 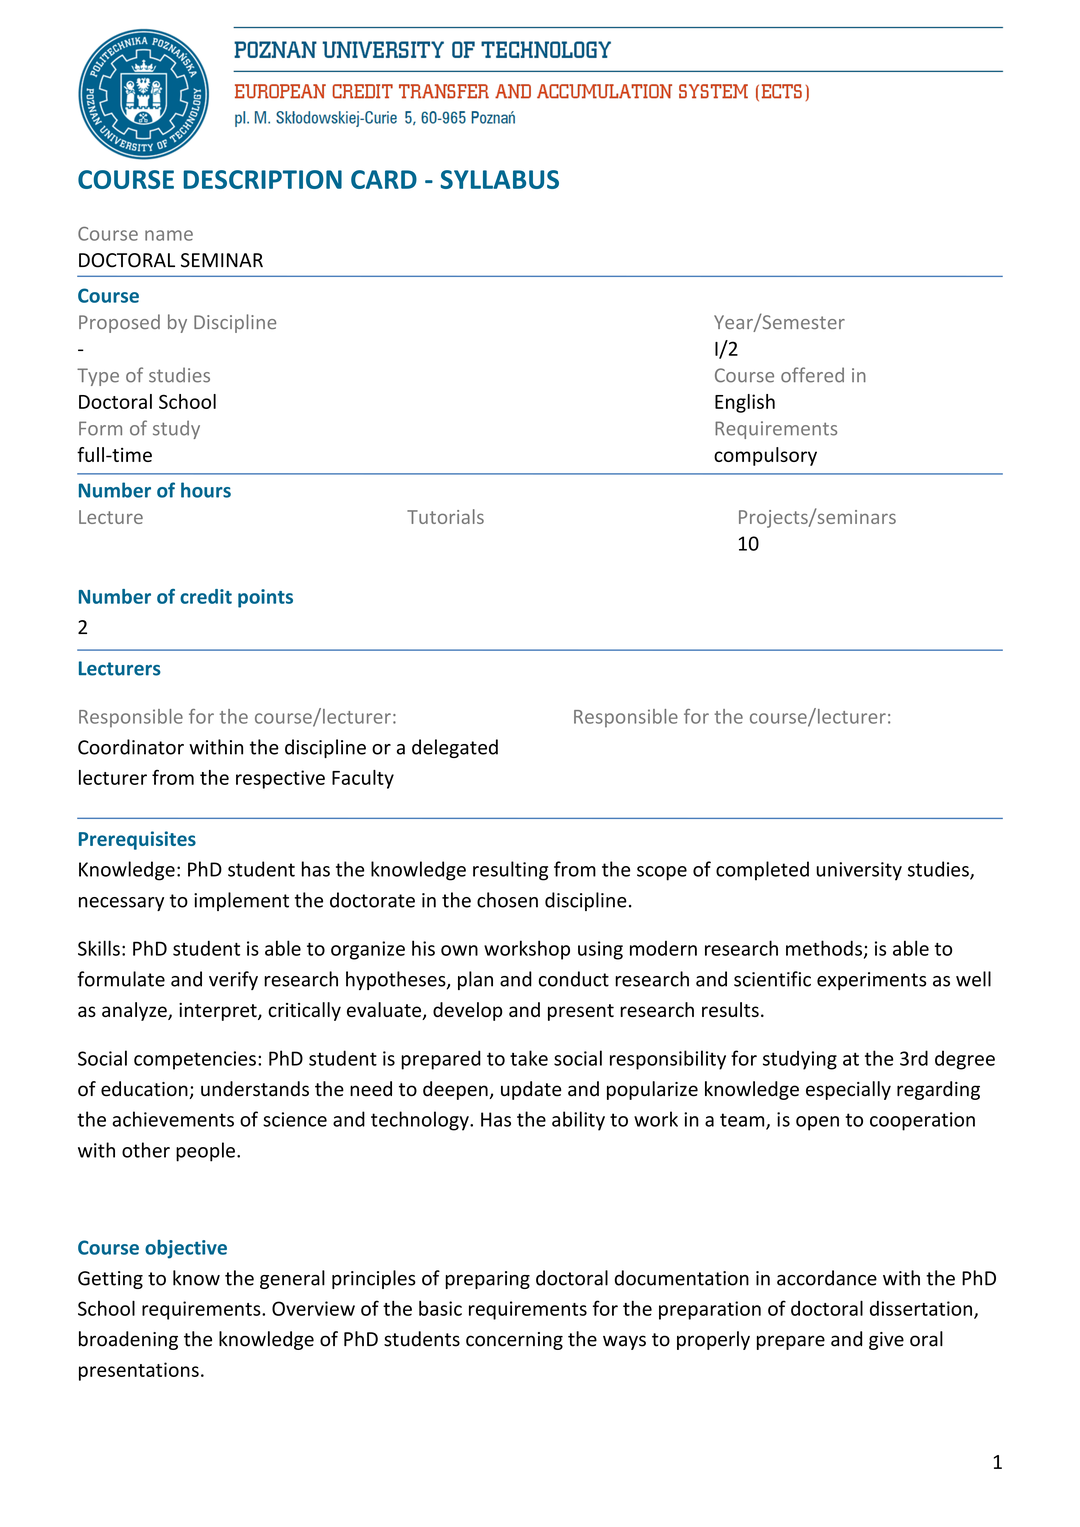 I want to click on delegated, so click(x=455, y=748).
